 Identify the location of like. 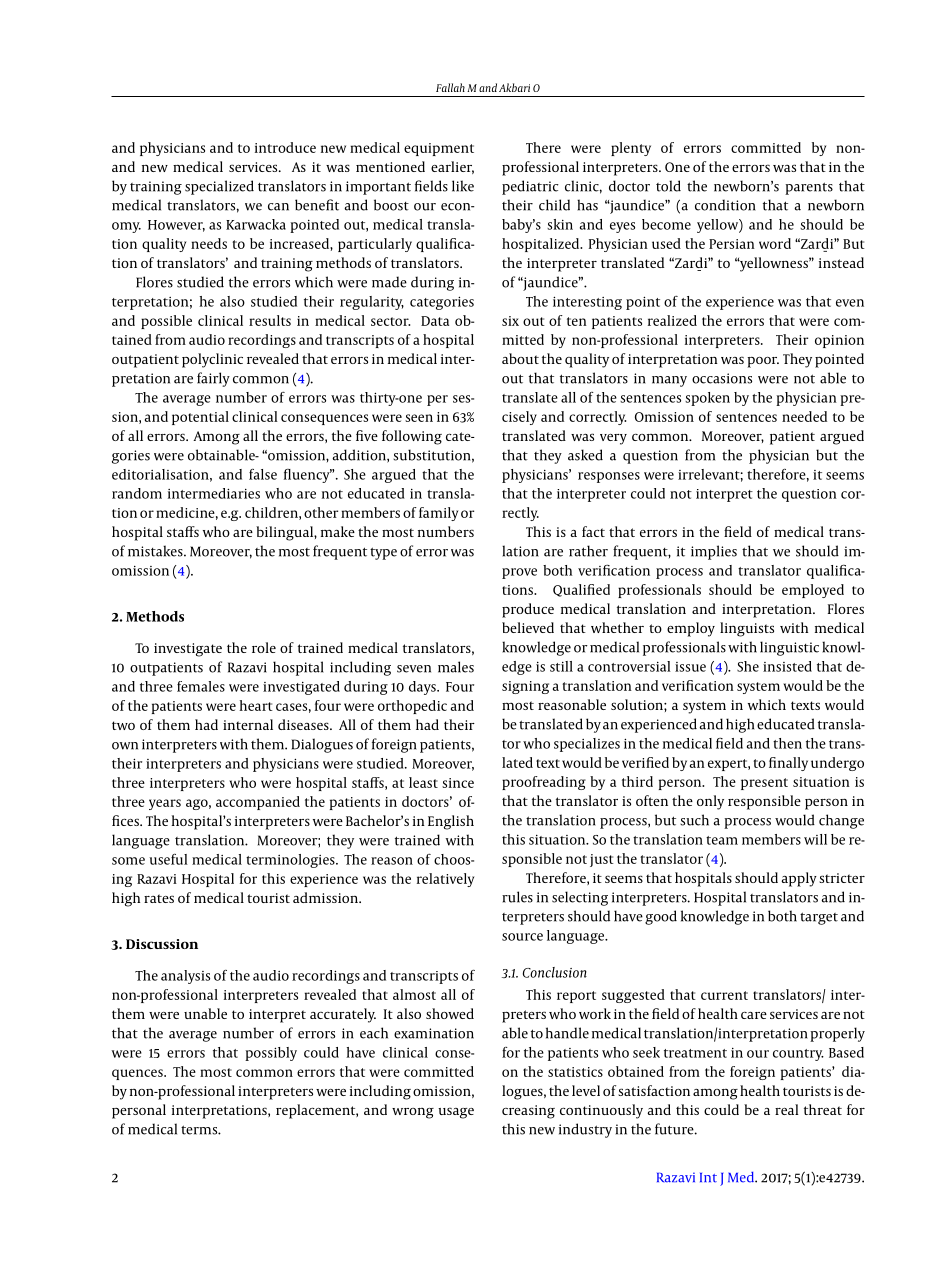
(463, 186).
